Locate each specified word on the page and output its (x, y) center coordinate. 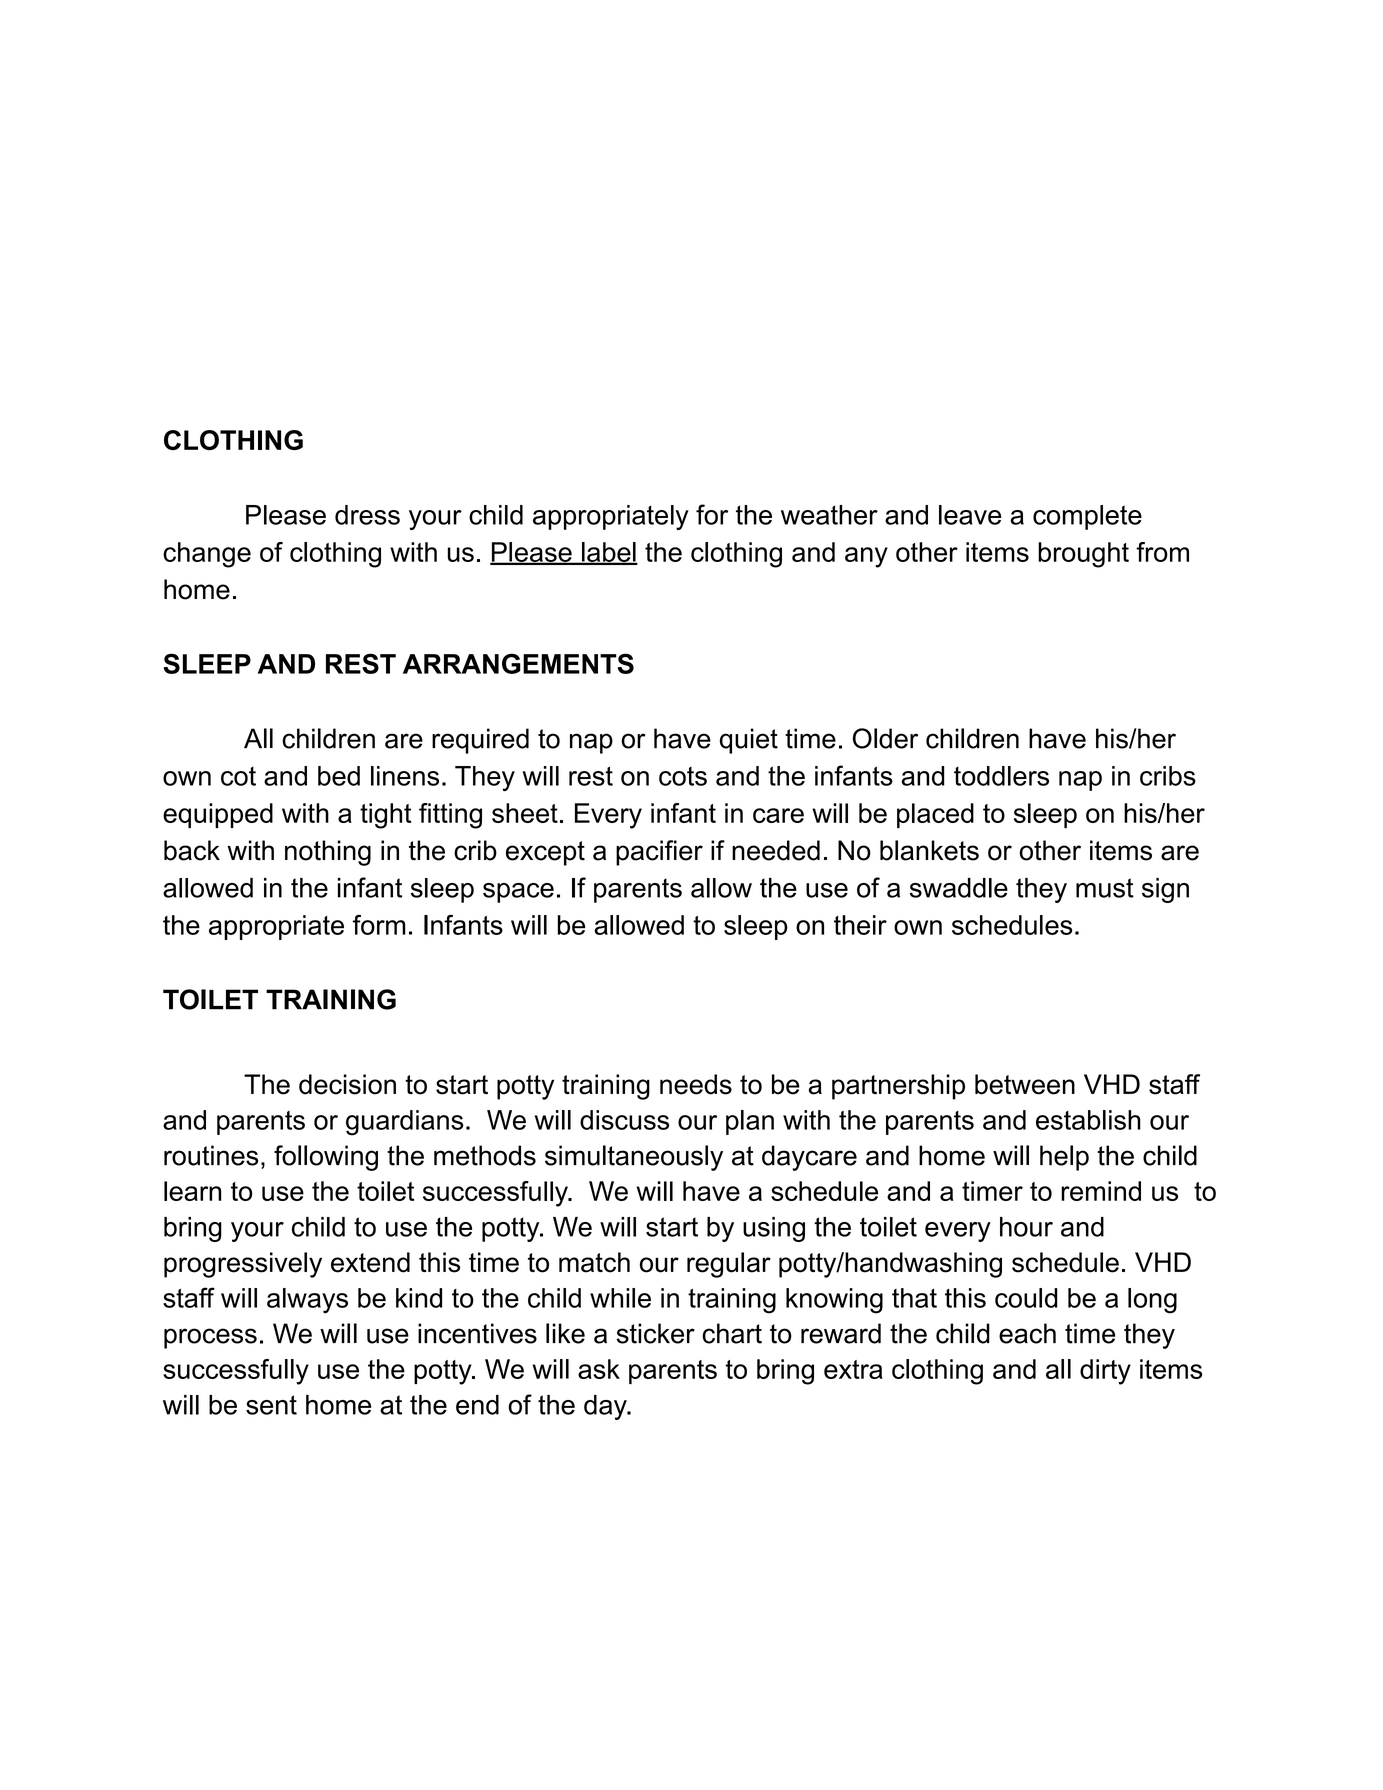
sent (271, 1405)
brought (1083, 555)
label (609, 553)
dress (367, 515)
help (1064, 1158)
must (1105, 888)
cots (683, 776)
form (379, 925)
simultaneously (634, 1158)
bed (339, 776)
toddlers (1001, 776)
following (326, 1158)
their (860, 925)
